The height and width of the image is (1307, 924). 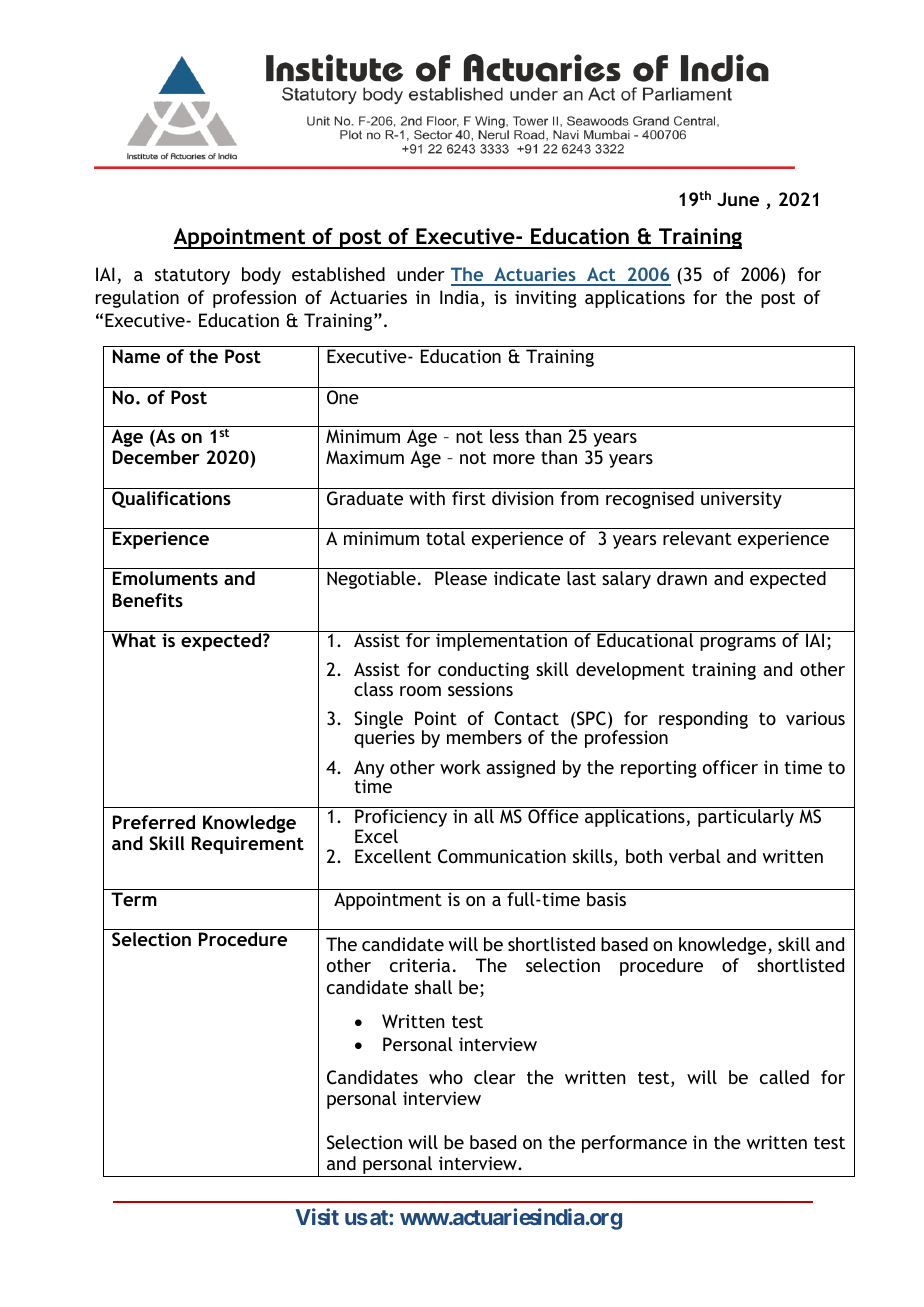 I want to click on Qualifications, so click(x=171, y=499).
